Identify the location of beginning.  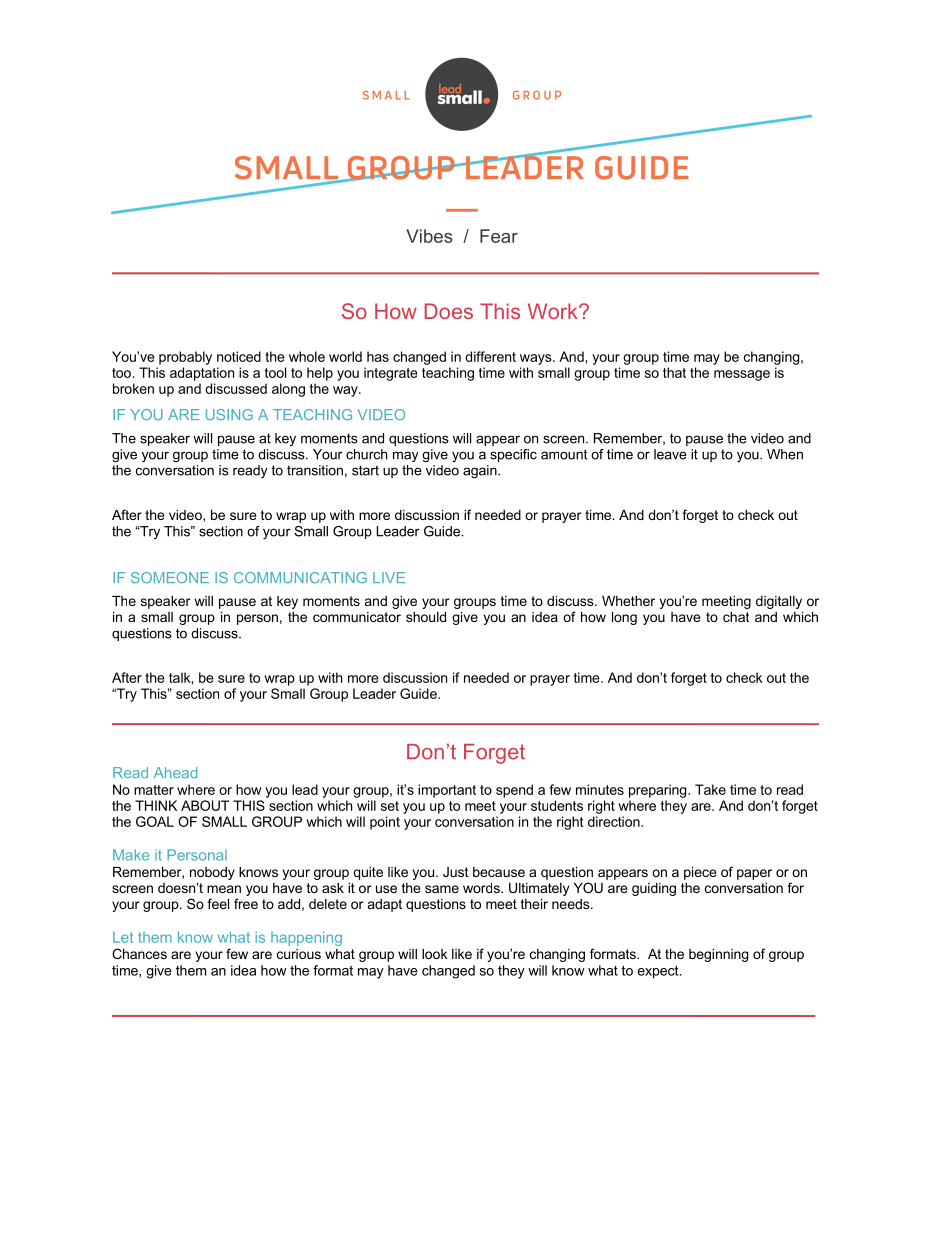
(718, 955).
